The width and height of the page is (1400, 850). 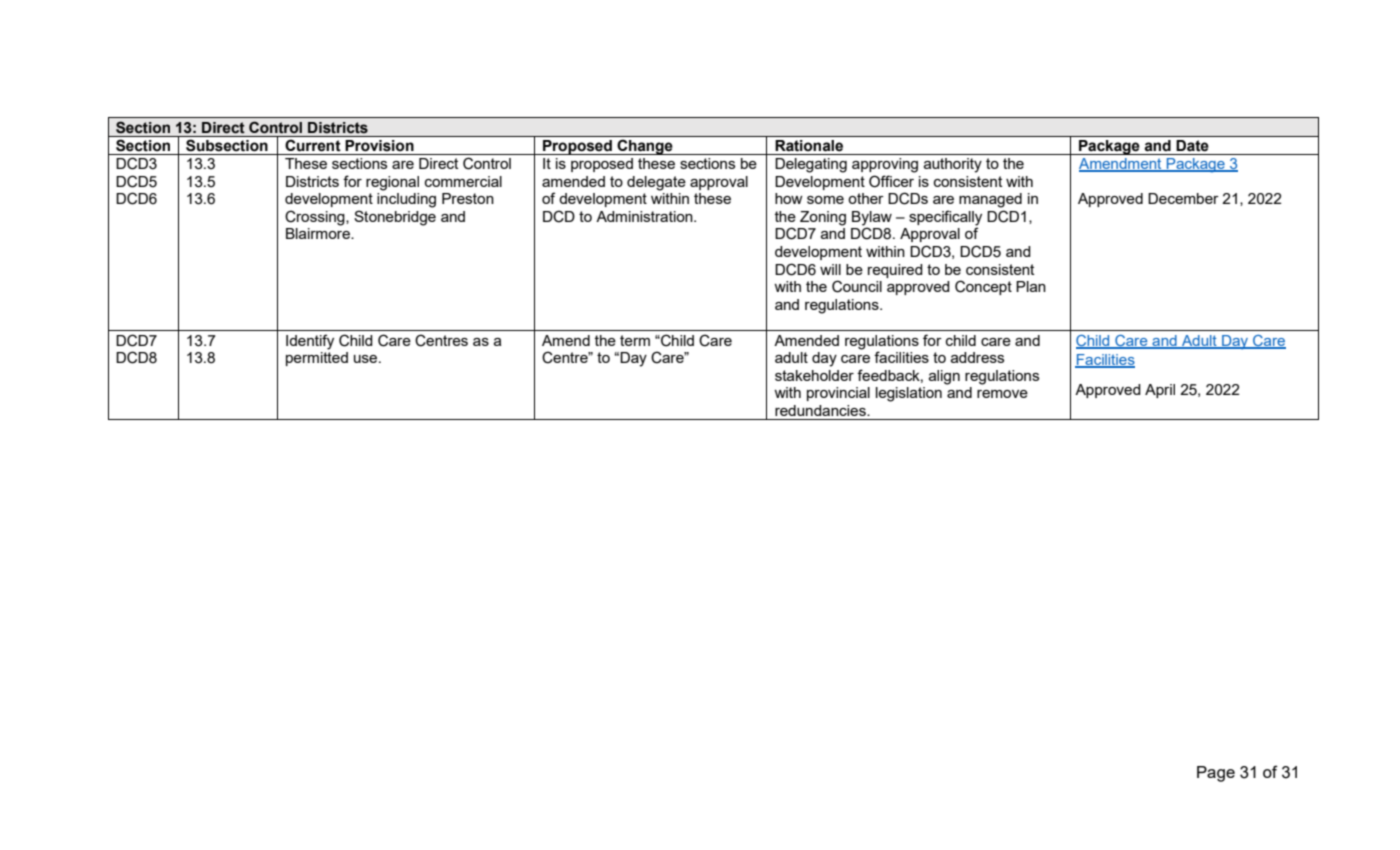 What do you see at coordinates (406, 200) in the page?
I see `including` at bounding box center [406, 200].
